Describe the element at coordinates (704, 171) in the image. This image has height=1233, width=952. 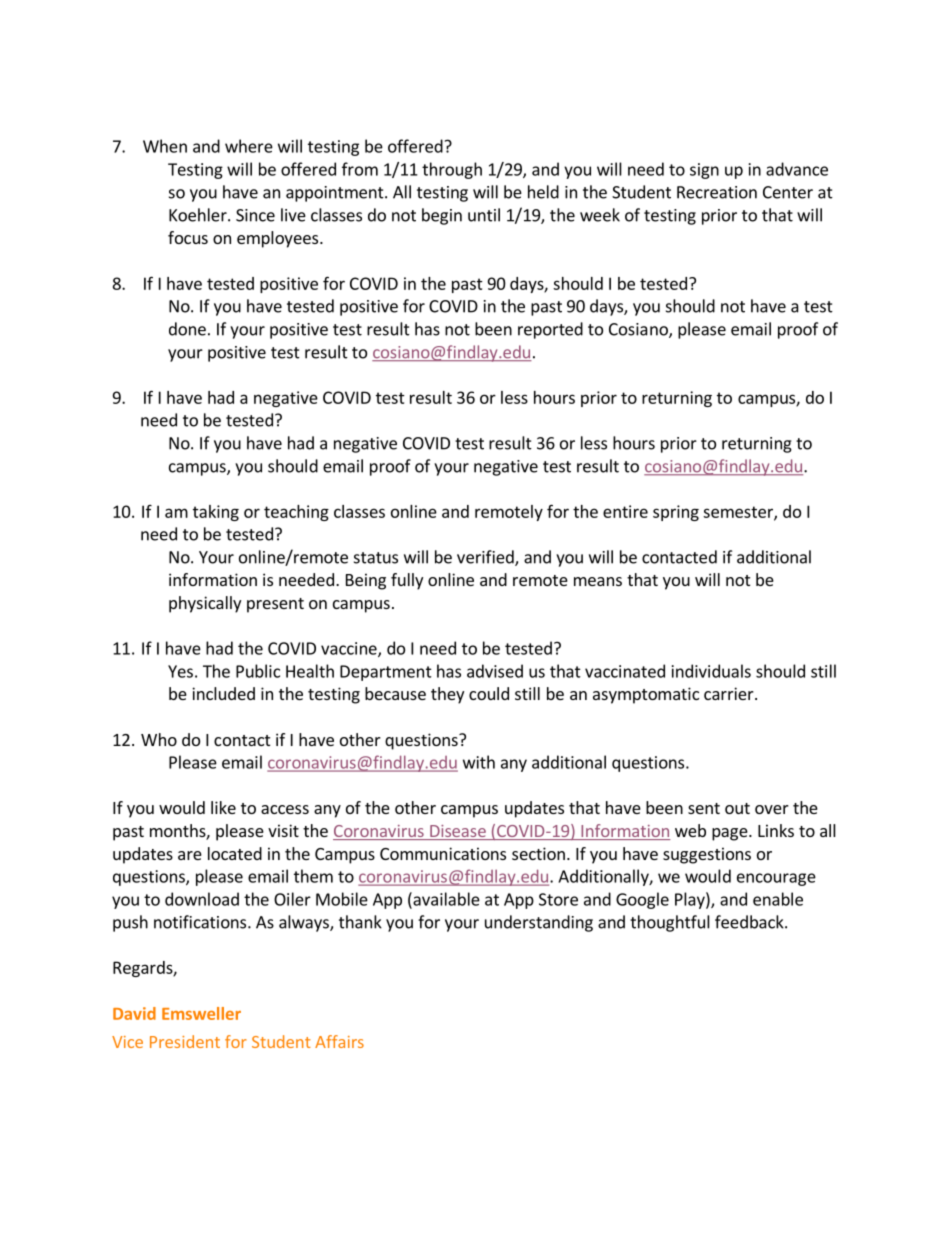
I see `sign` at that location.
